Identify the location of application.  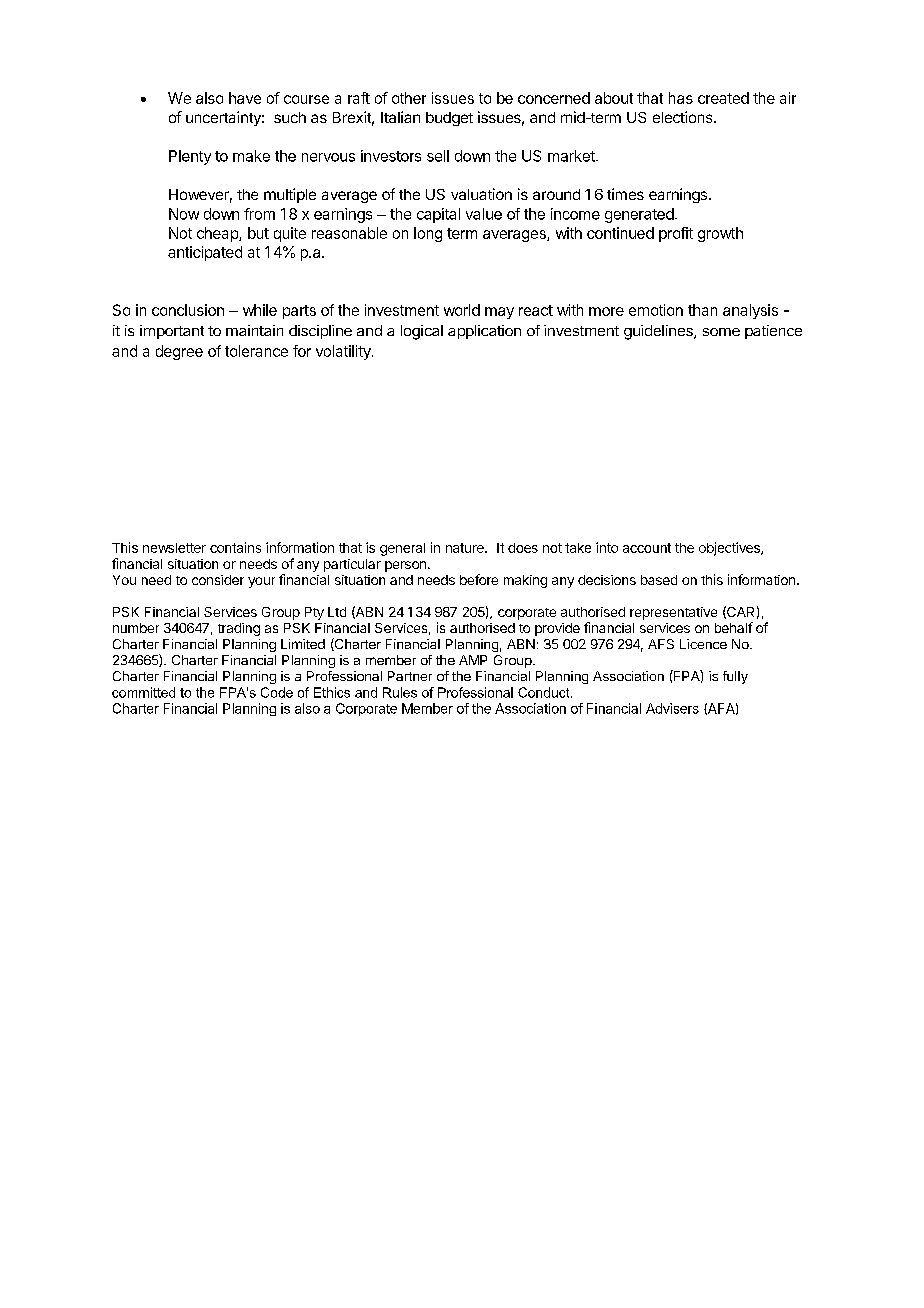
(484, 332).
